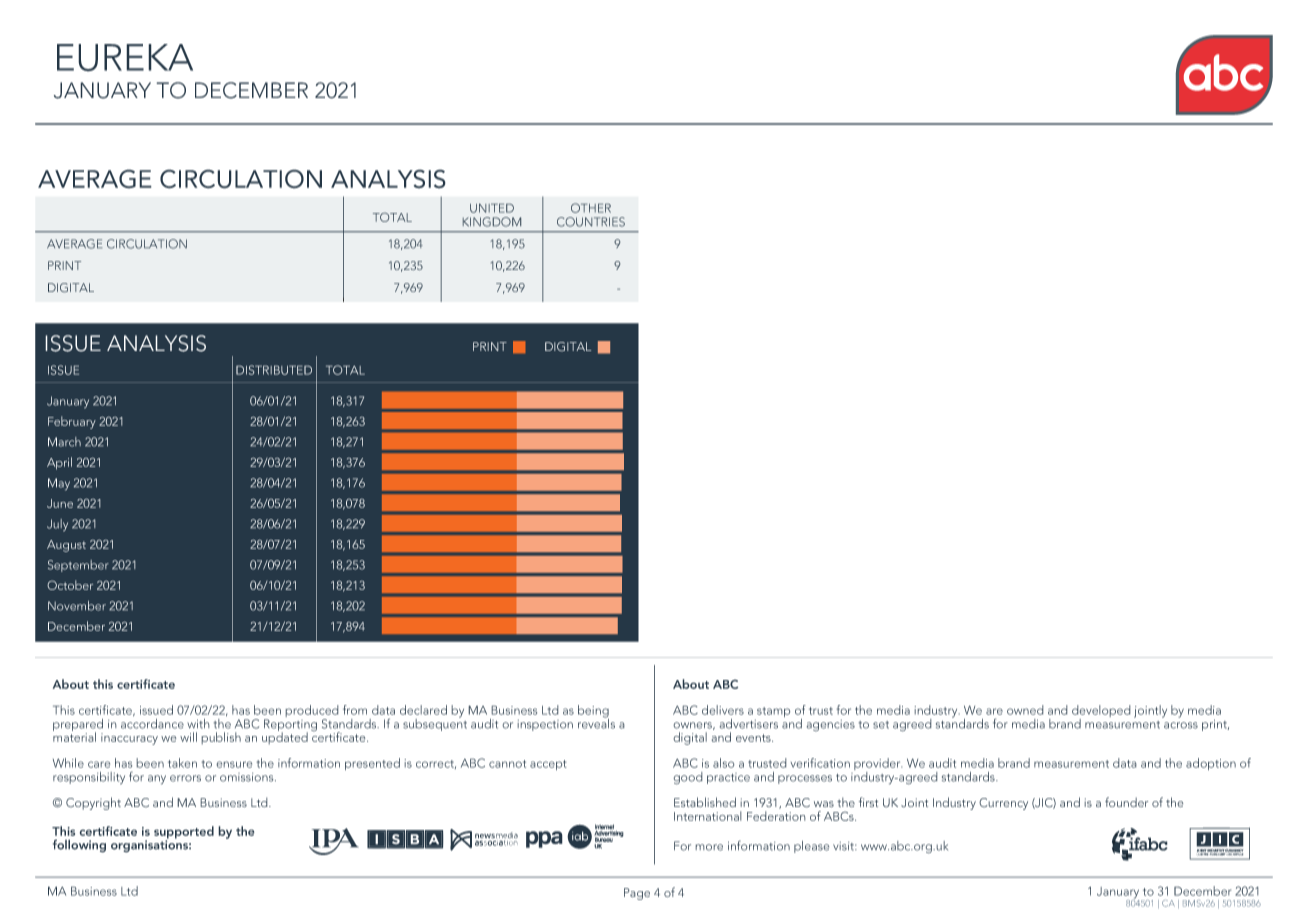 This image has height=924, width=1308. What do you see at coordinates (274, 370) in the image?
I see `DISTRIBUTED` at bounding box center [274, 370].
